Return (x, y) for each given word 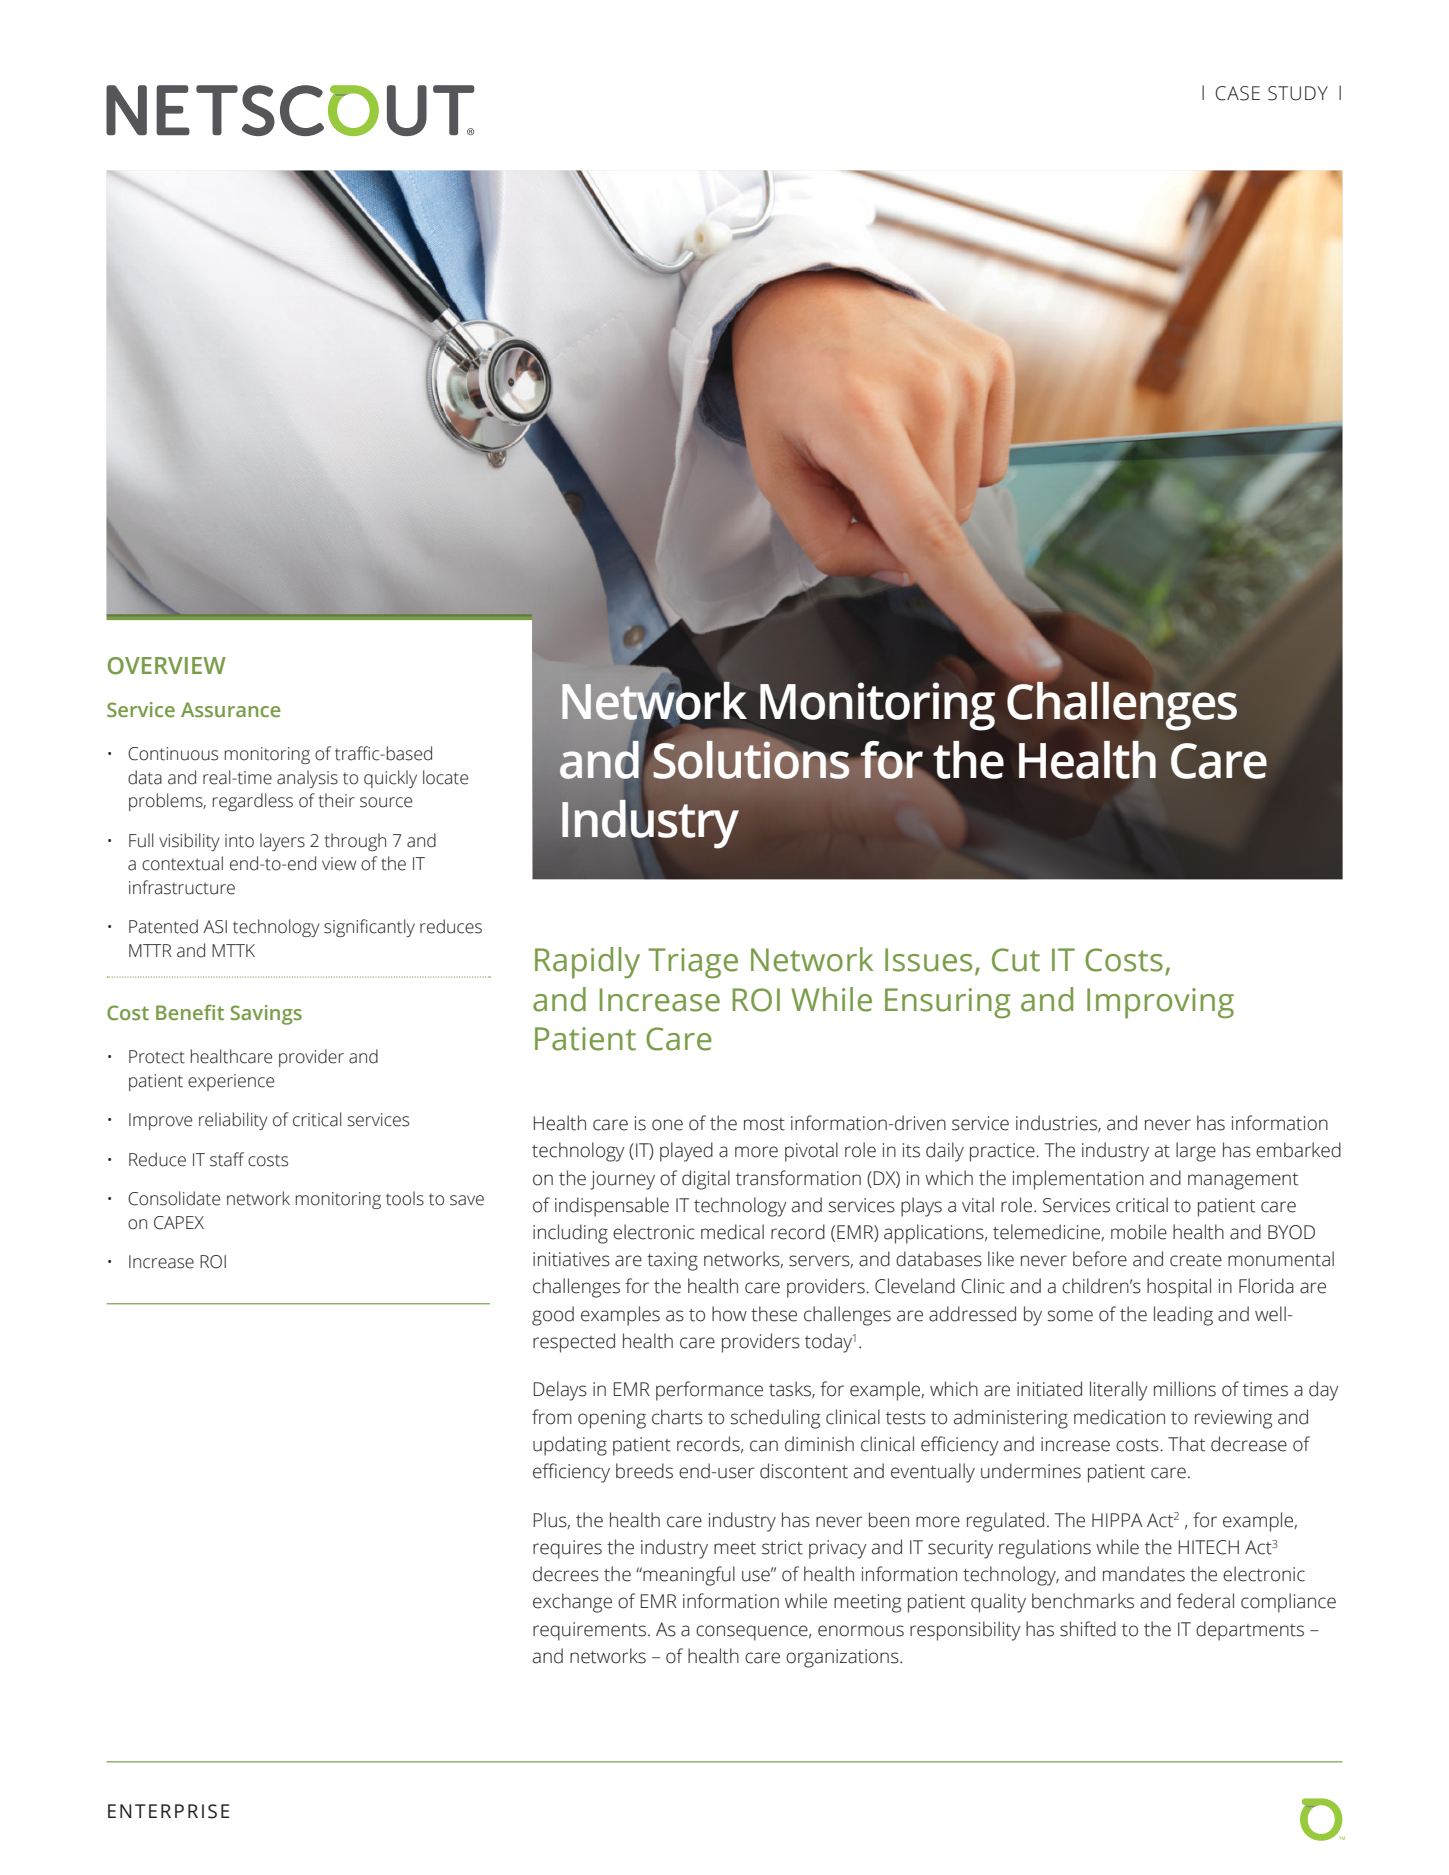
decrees (566, 1574)
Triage (693, 963)
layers (282, 842)
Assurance (231, 709)
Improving (1160, 1003)
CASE (1237, 93)
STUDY (1298, 93)
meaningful (688, 1576)
